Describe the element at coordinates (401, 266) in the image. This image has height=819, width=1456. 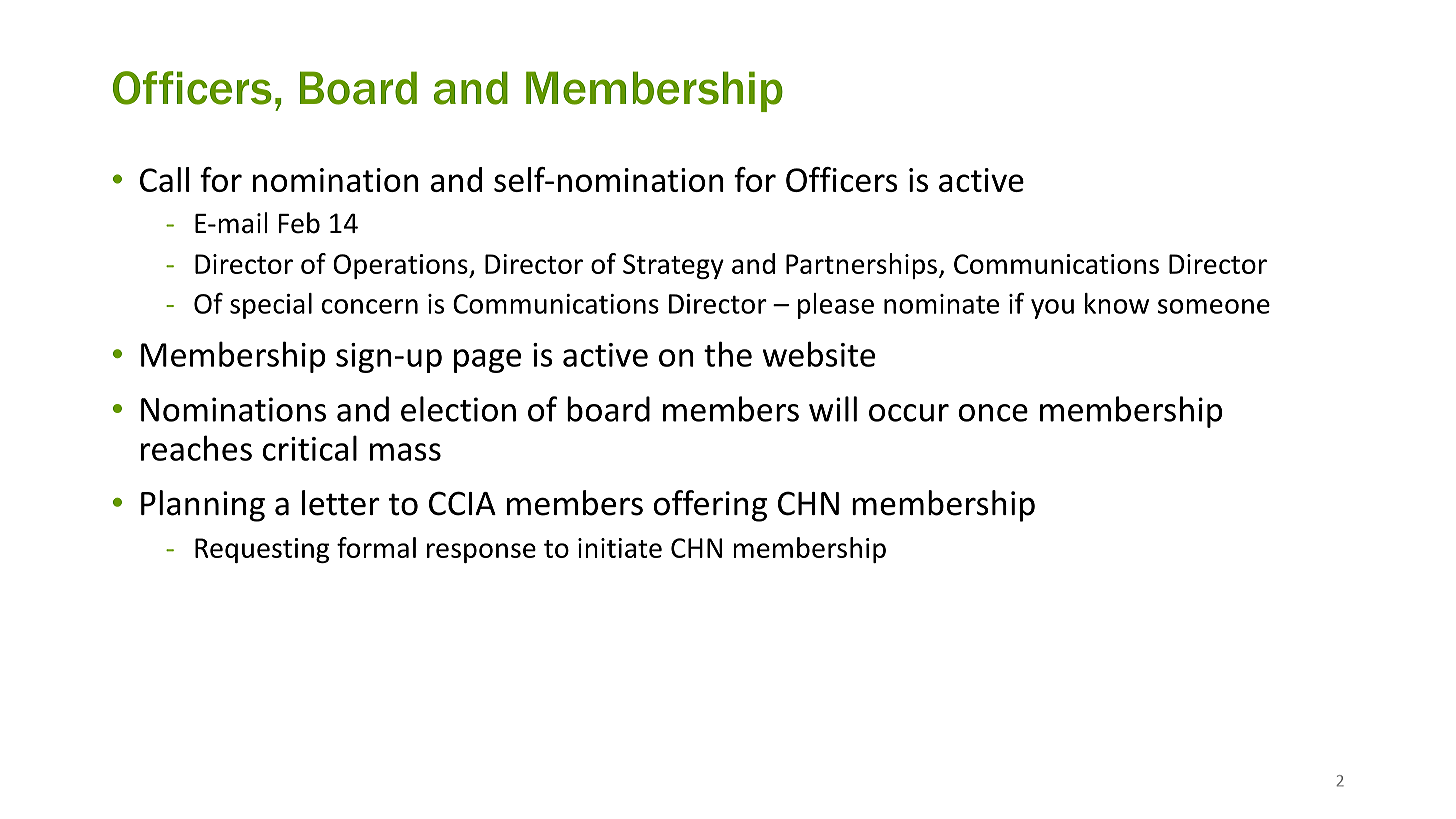
I see `Operations` at that location.
